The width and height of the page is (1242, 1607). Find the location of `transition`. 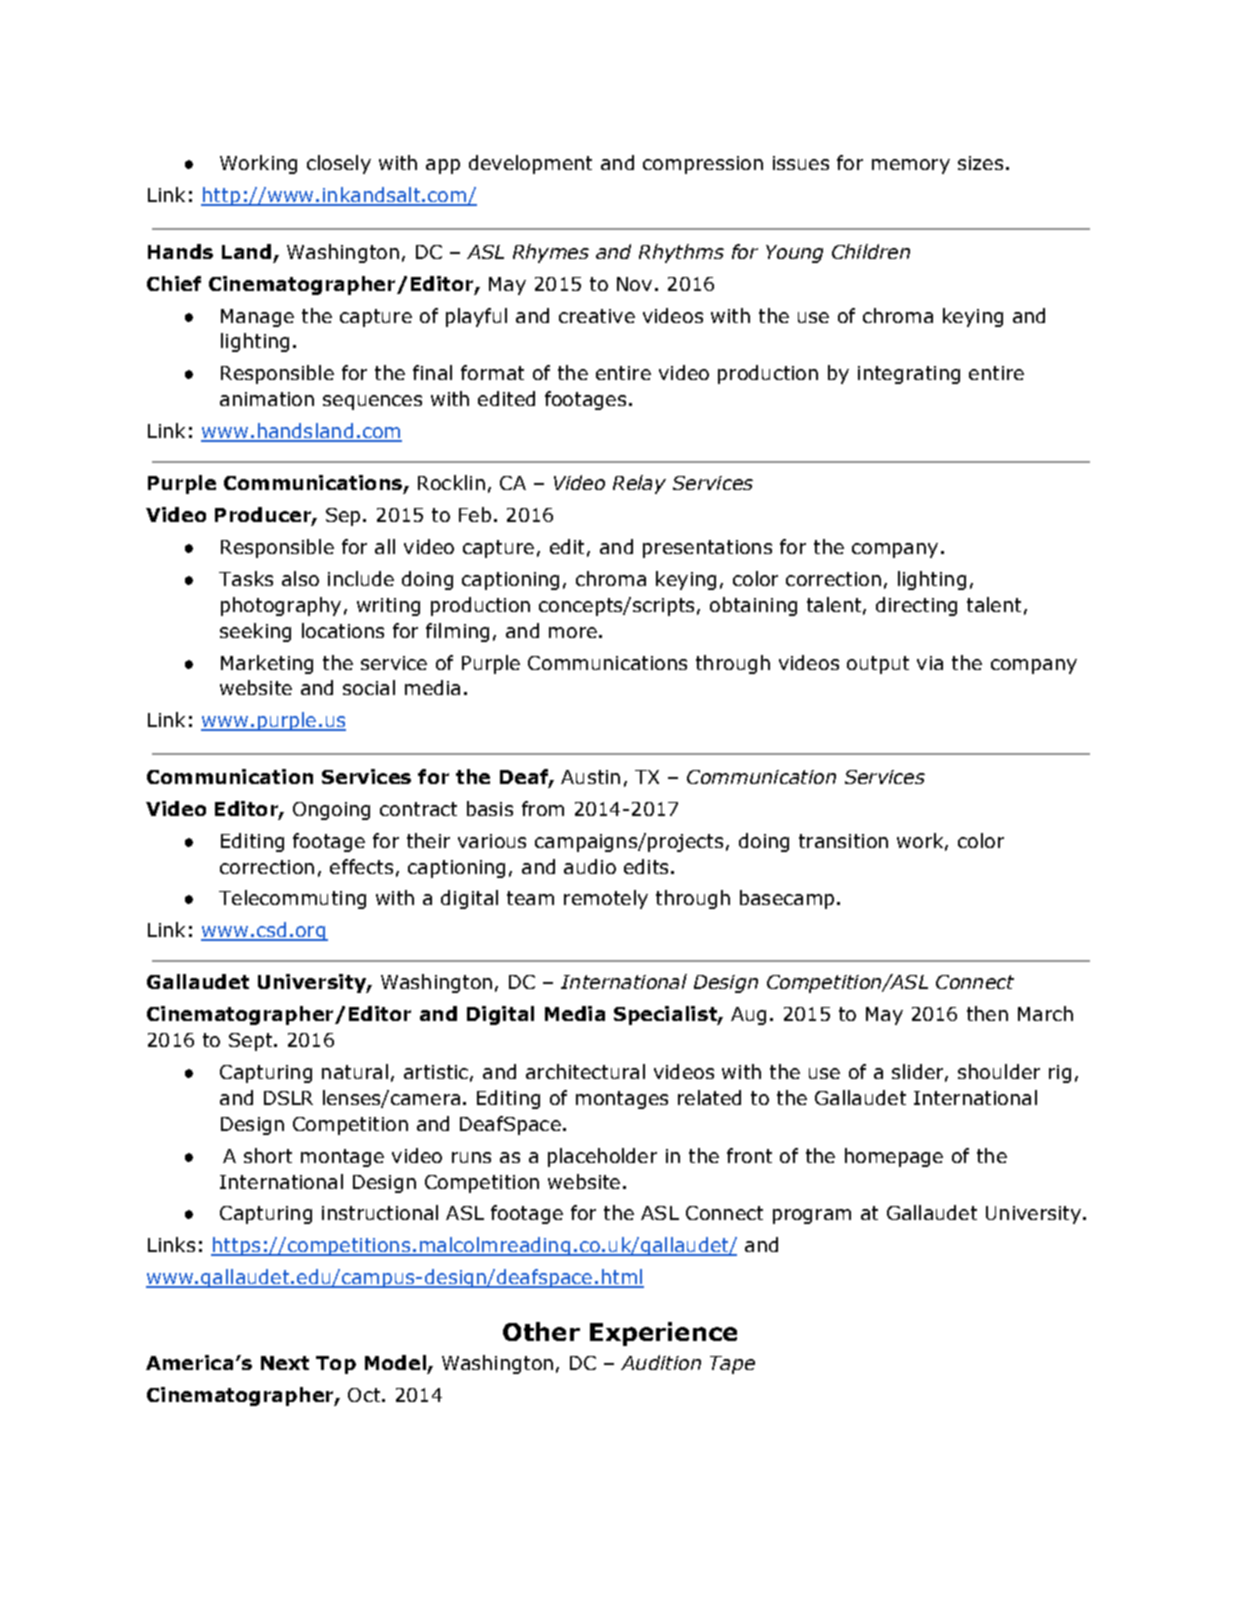

transition is located at coordinates (843, 841).
